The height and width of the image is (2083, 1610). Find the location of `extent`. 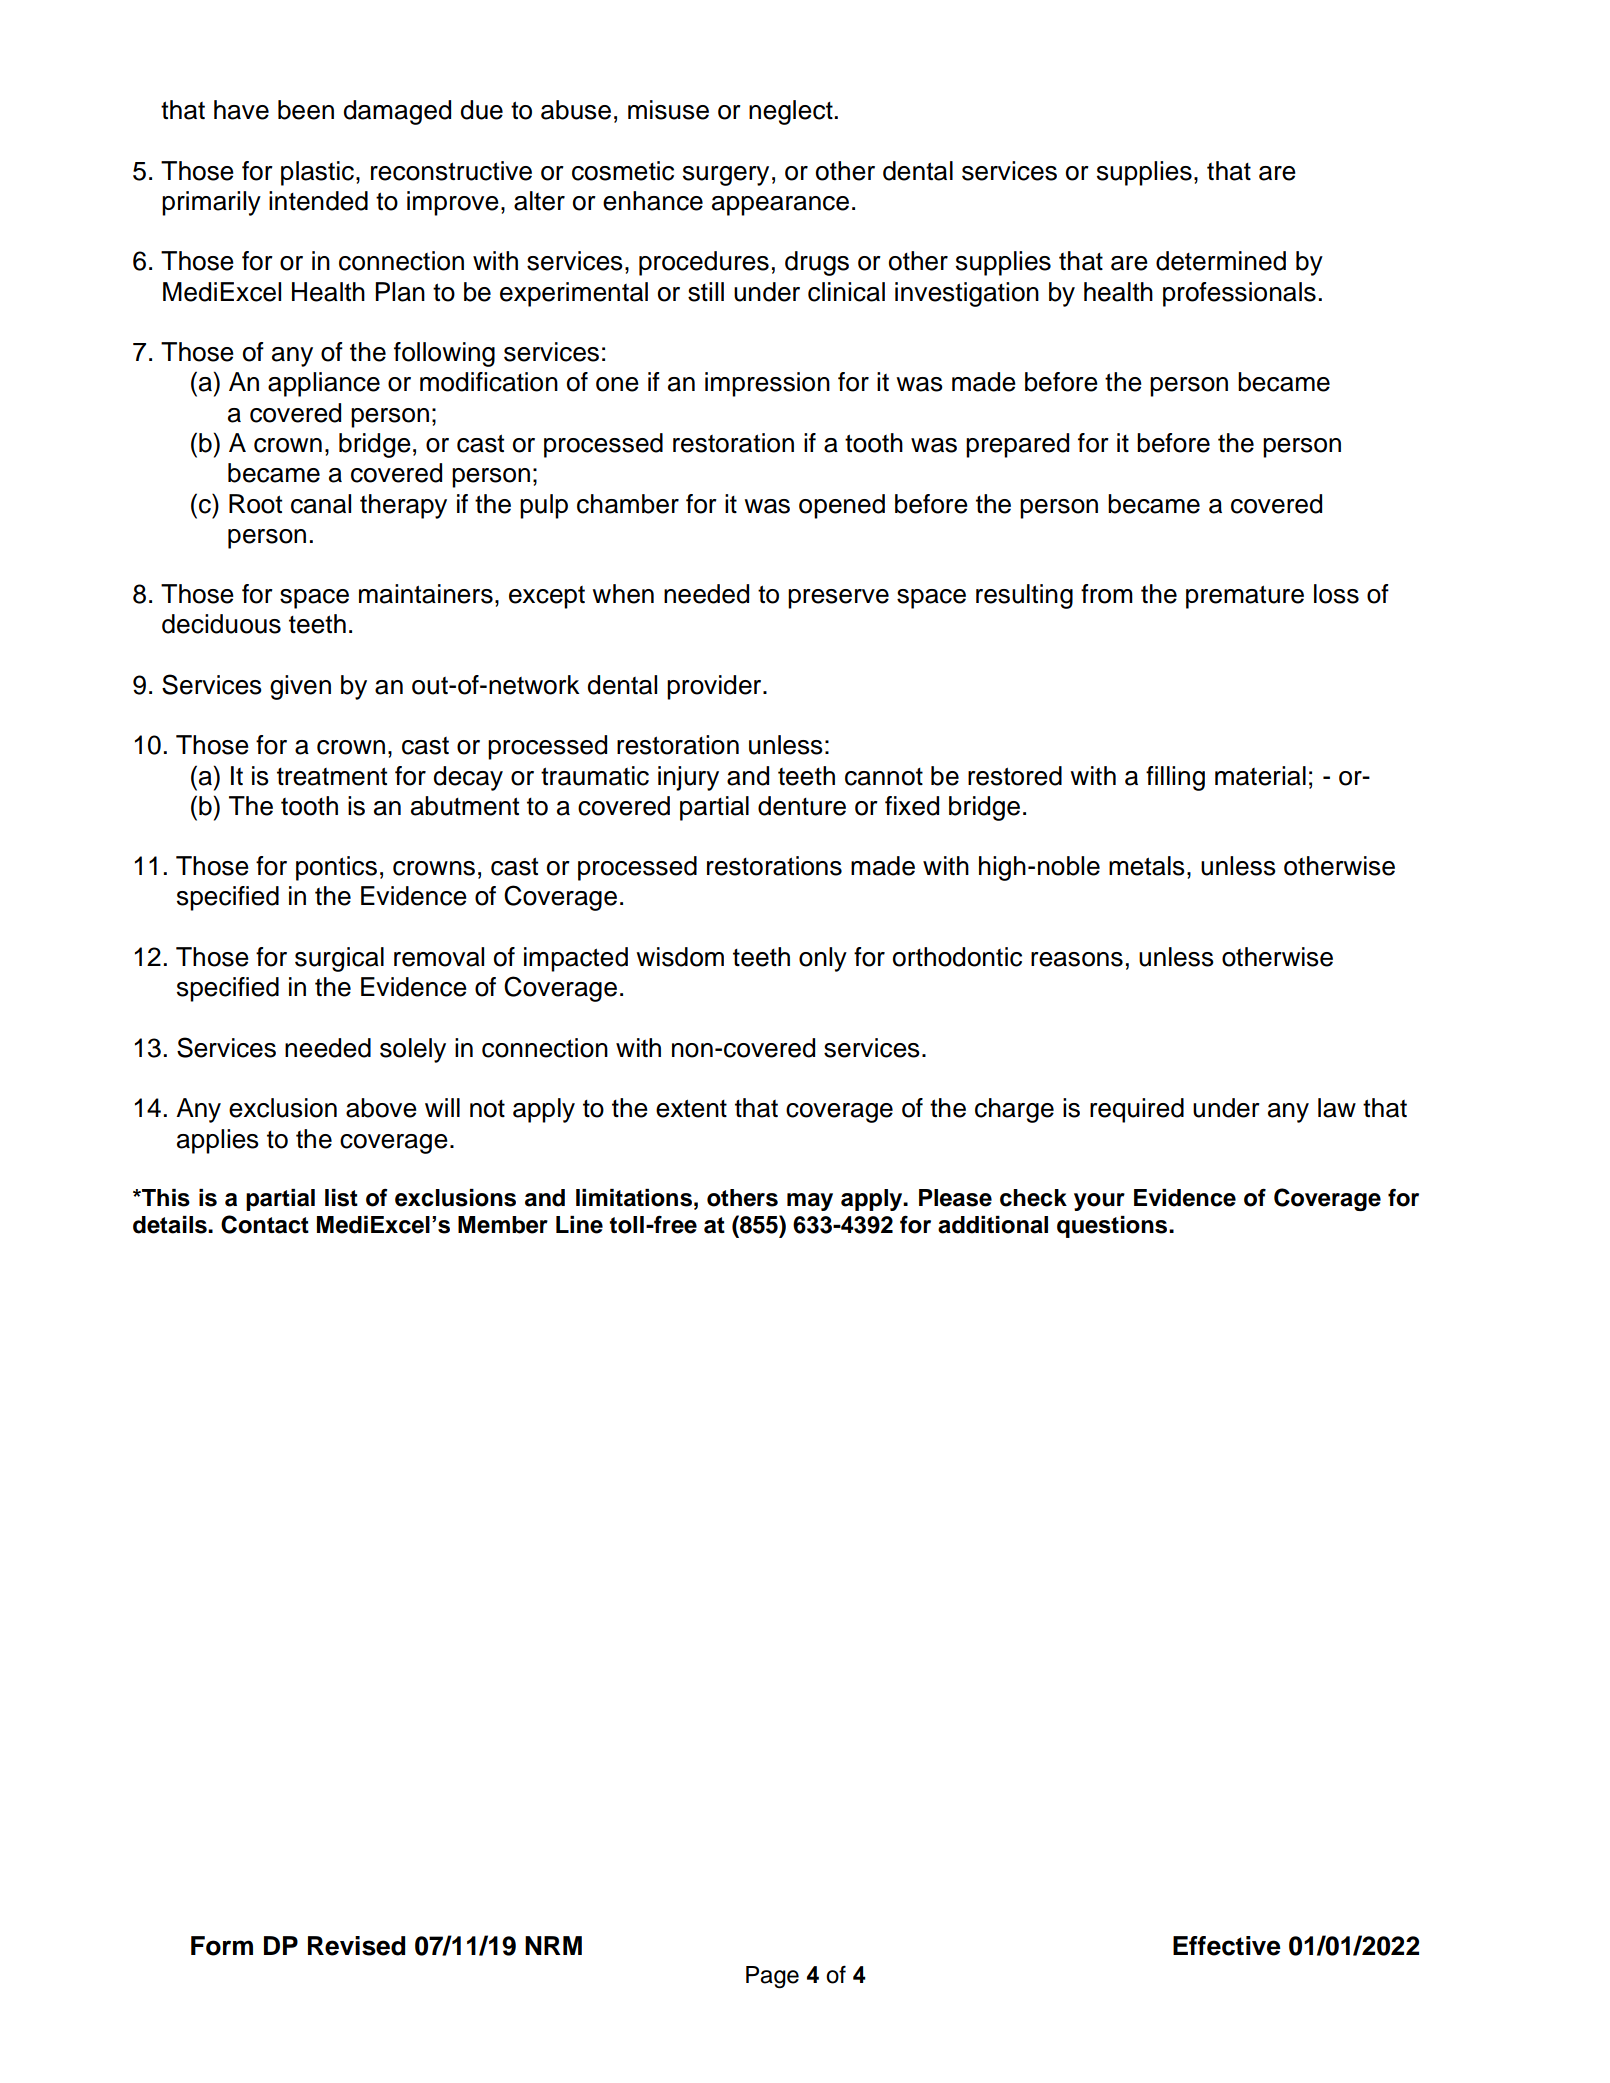

extent is located at coordinates (691, 1108).
